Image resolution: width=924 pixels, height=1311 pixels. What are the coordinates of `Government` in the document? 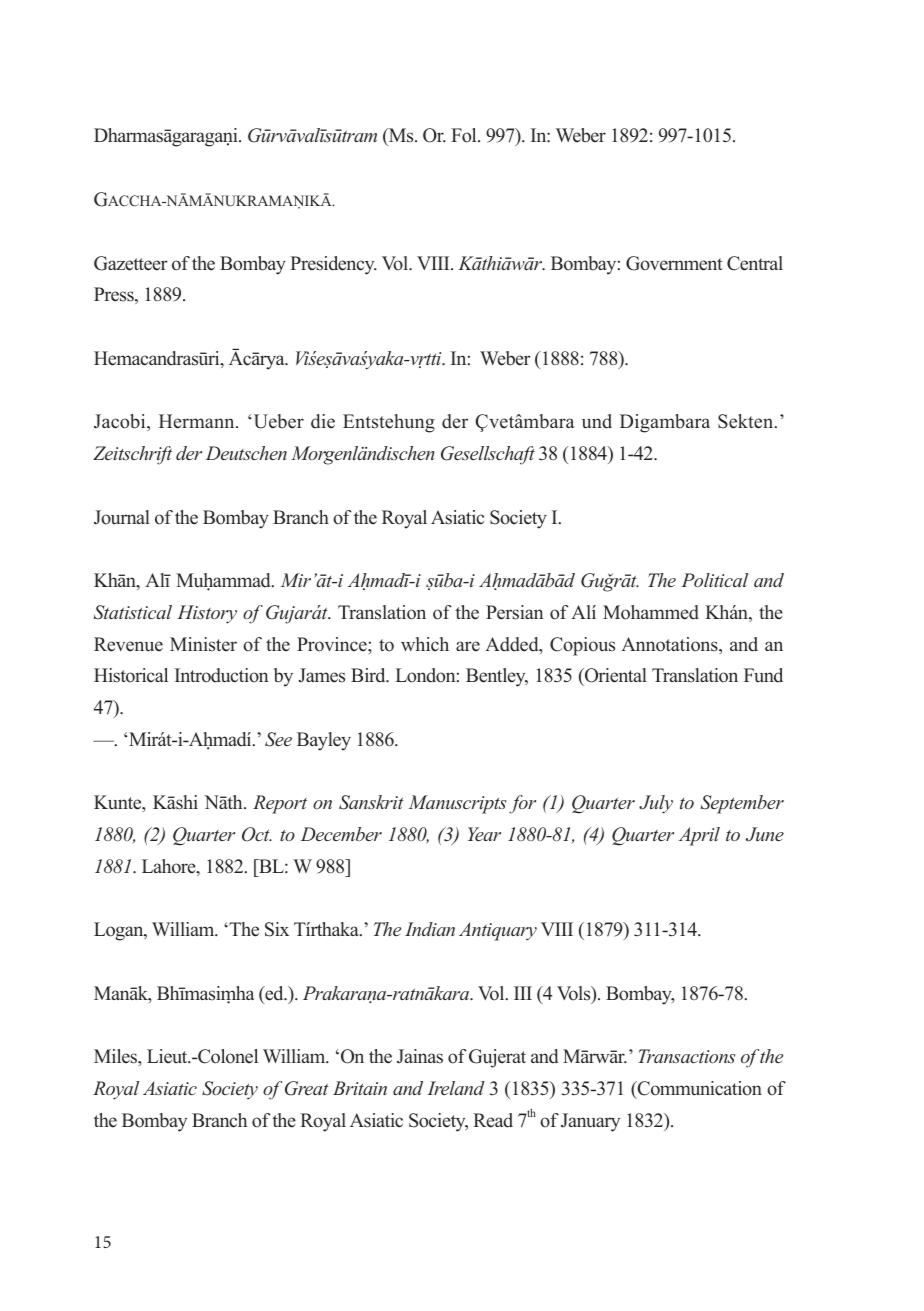 It's located at (674, 263).
